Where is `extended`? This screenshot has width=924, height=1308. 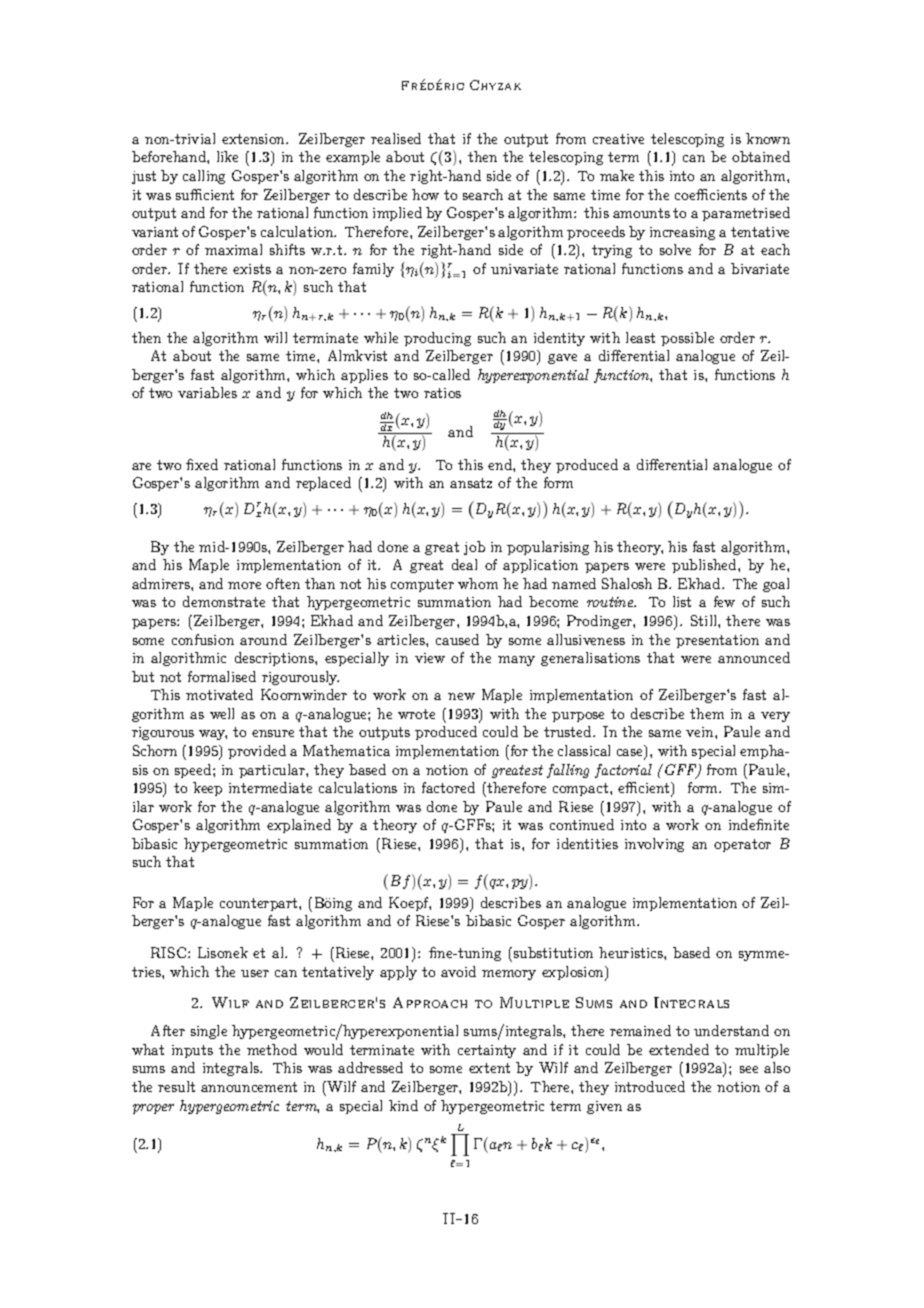 extended is located at coordinates (679, 1049).
